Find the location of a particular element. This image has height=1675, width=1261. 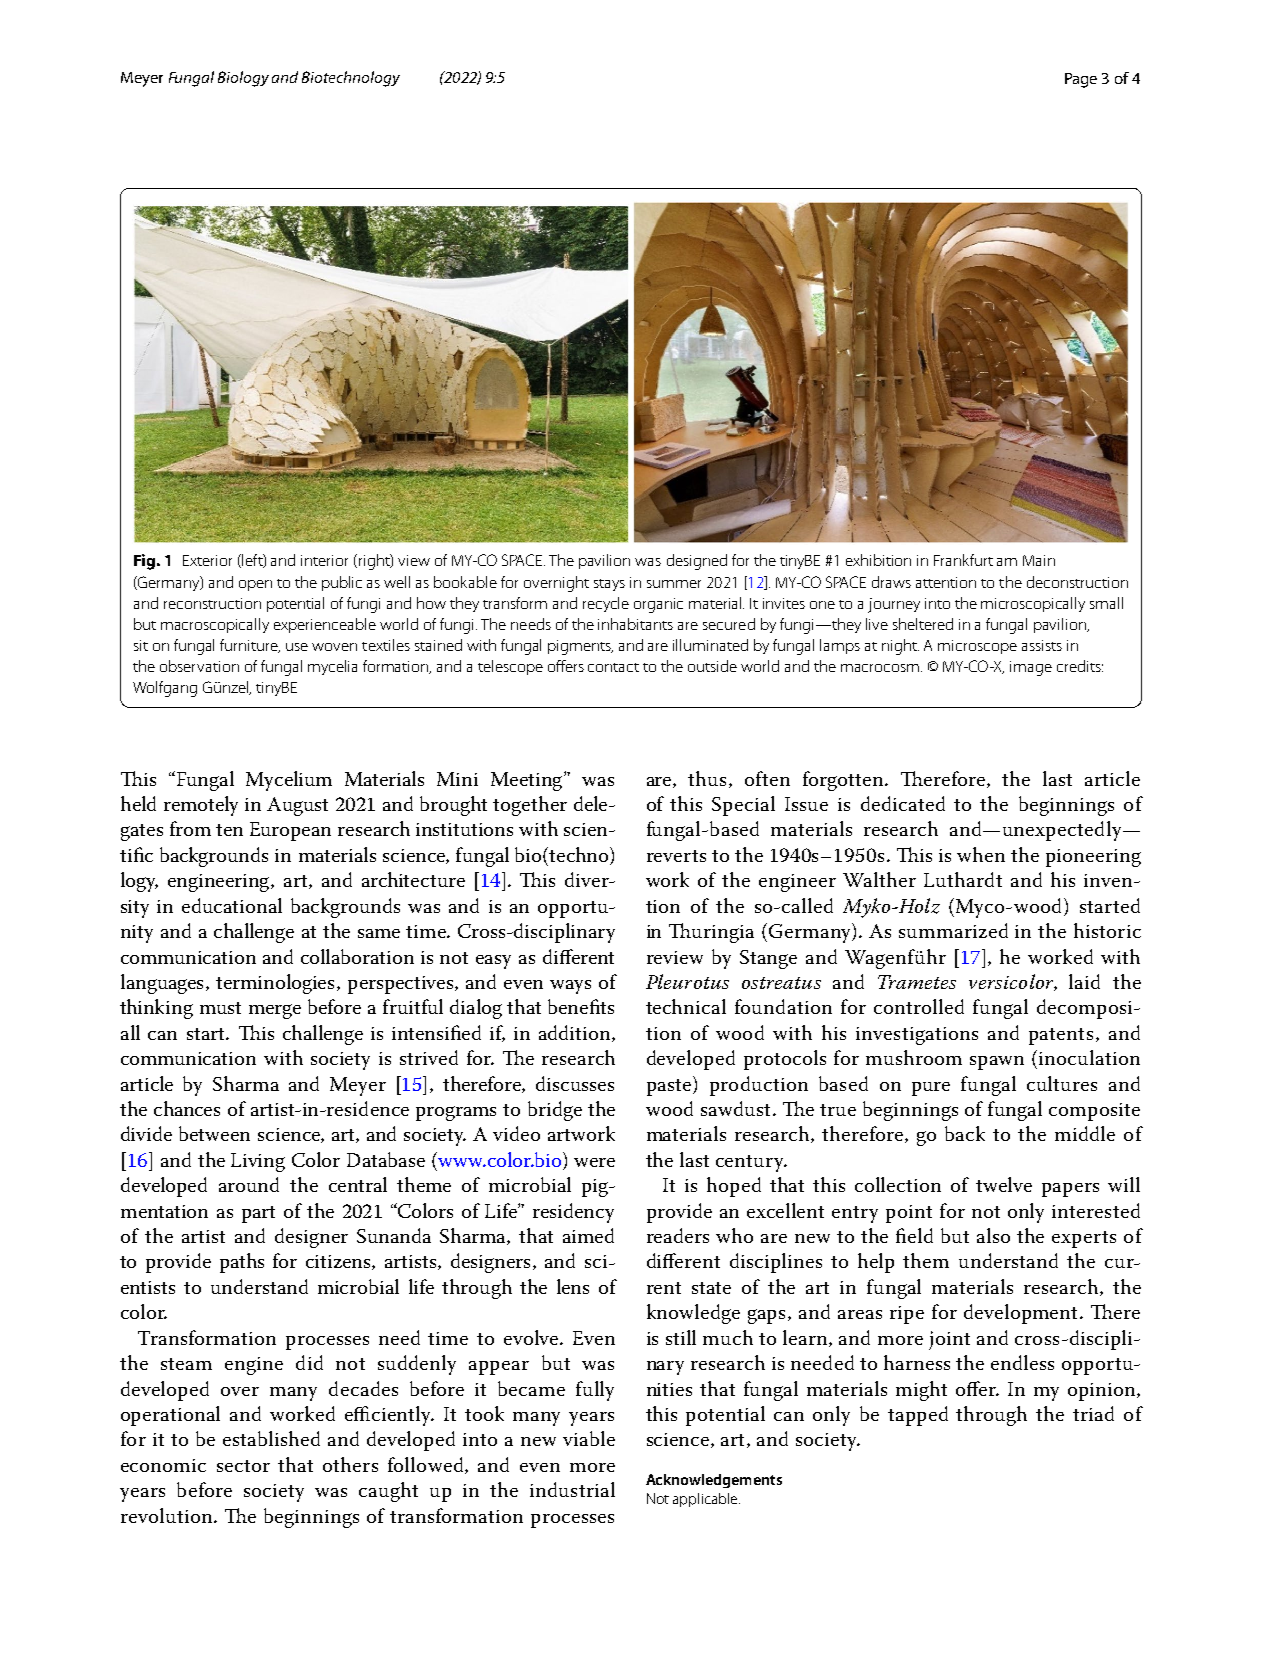

Frankfurt is located at coordinates (963, 560).
